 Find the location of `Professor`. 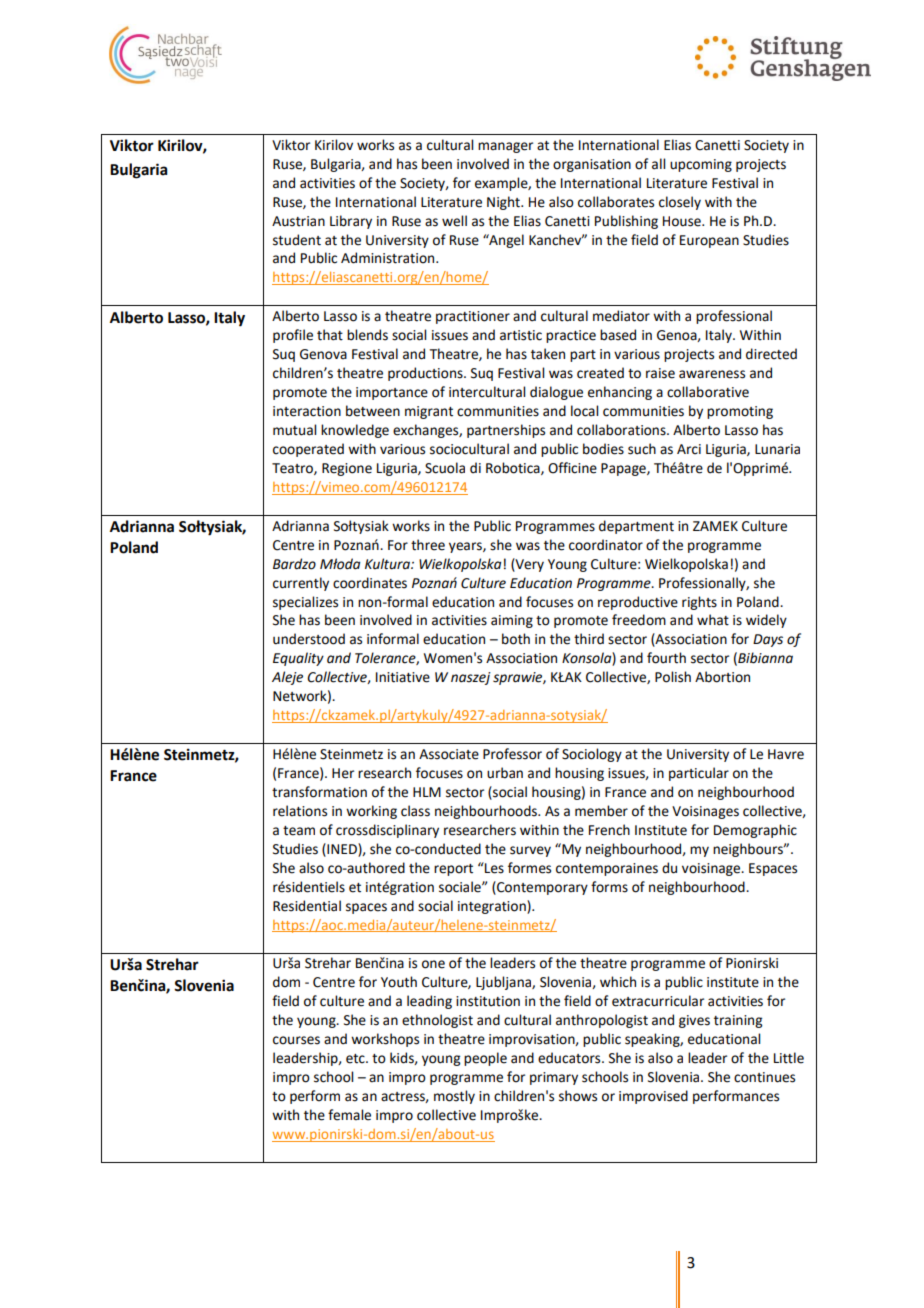

Professor is located at coordinates (512, 754).
